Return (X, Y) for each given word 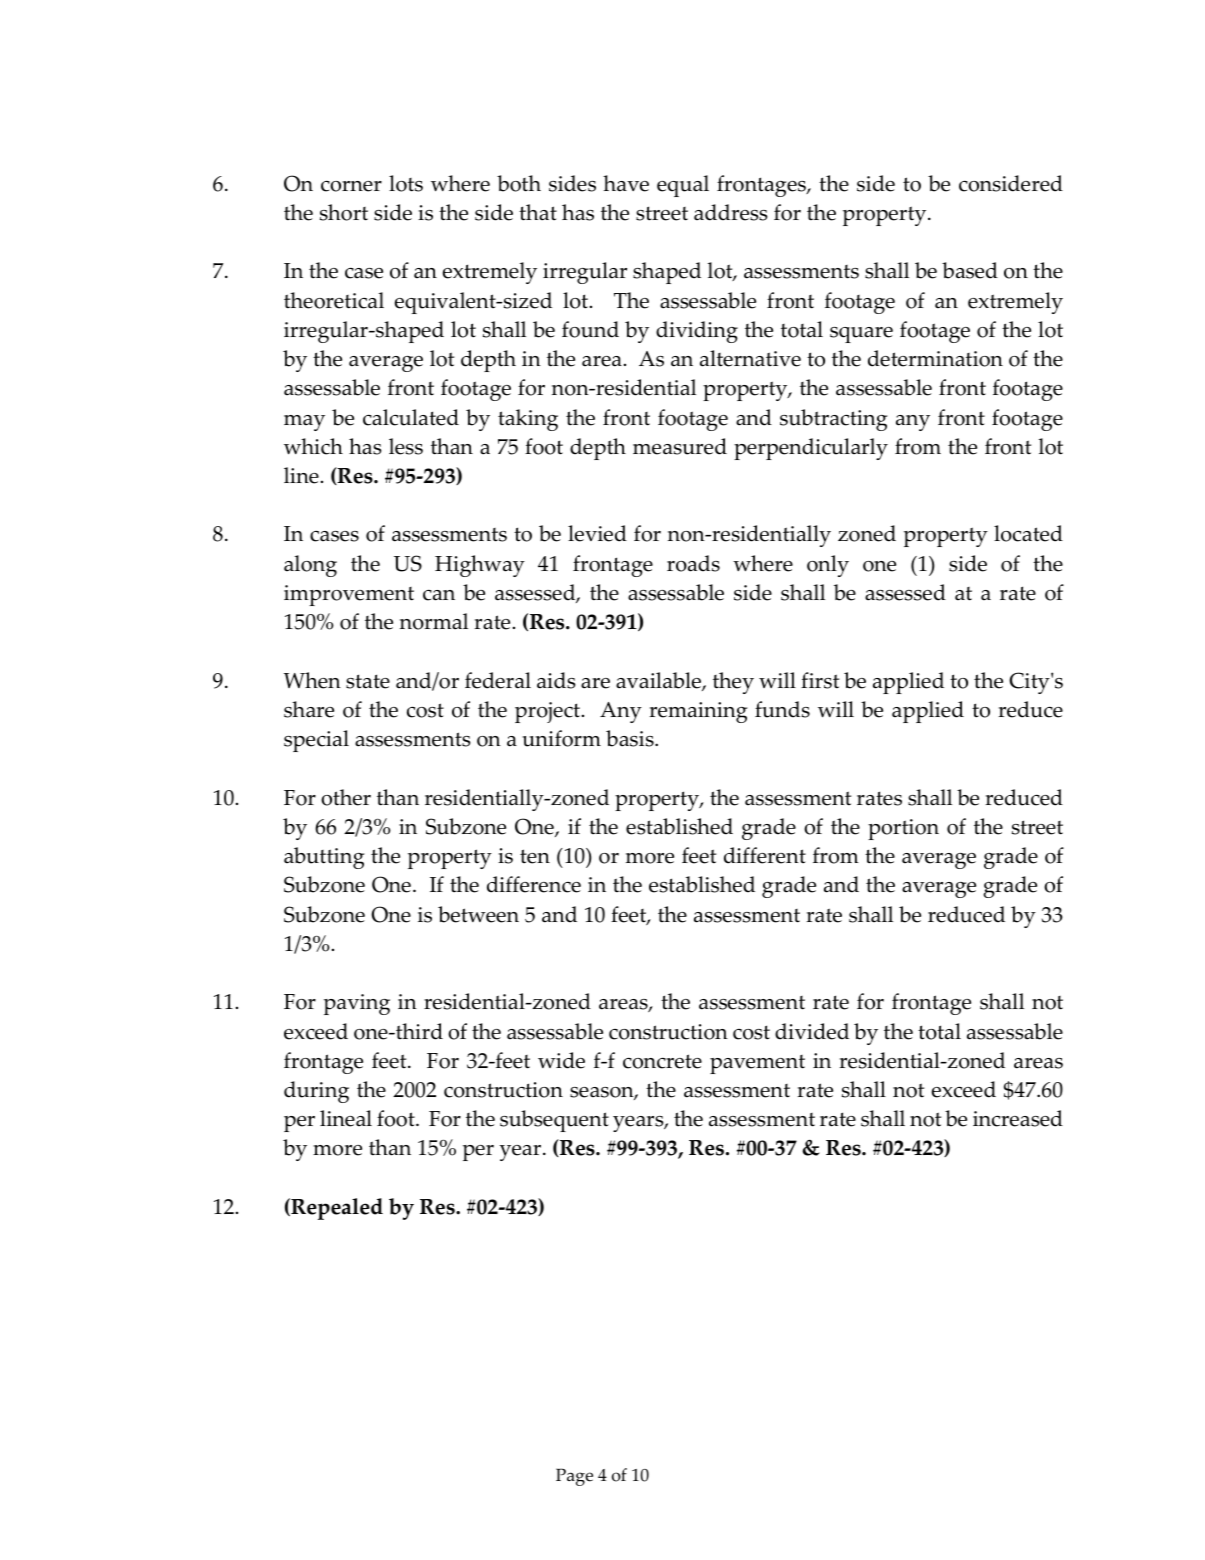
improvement (349, 595)
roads (693, 563)
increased (1018, 1118)
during (316, 1092)
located (1028, 533)
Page (574, 1477)
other (346, 797)
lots (406, 183)
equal (683, 186)
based (970, 270)
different (765, 855)
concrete (662, 1061)
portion (903, 829)
